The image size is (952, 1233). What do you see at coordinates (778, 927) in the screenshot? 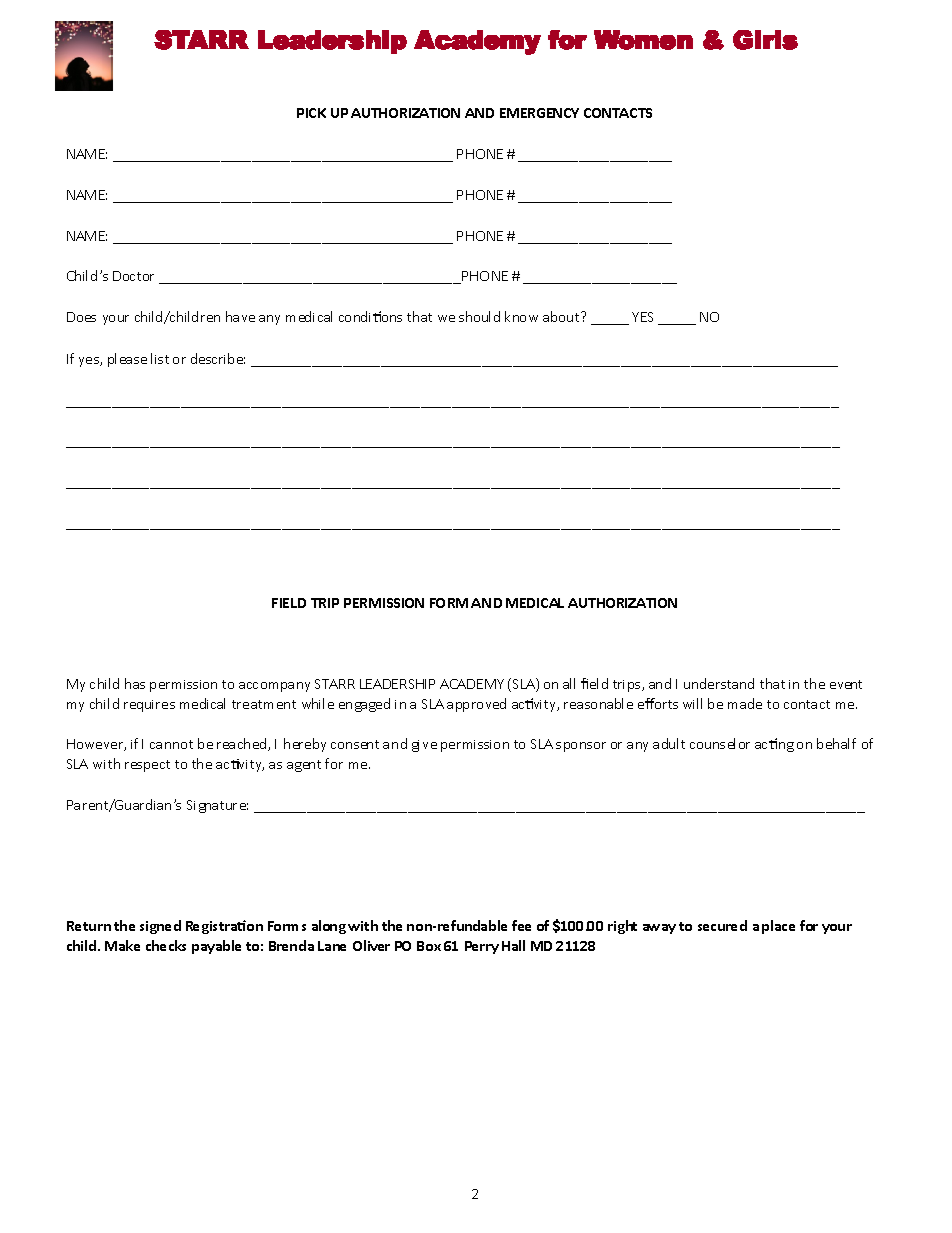
I see `place` at bounding box center [778, 927].
